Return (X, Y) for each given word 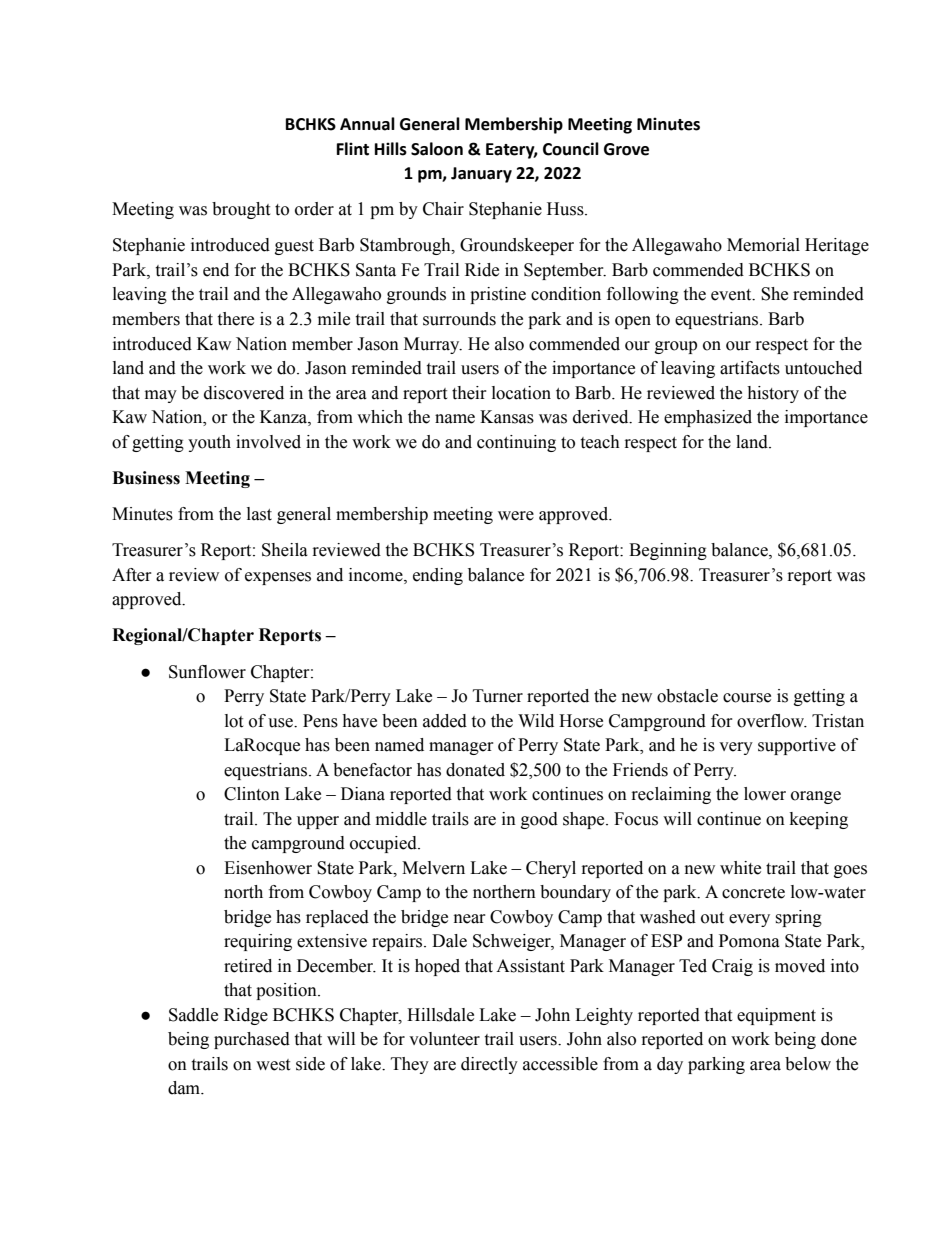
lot (234, 721)
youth (209, 443)
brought (241, 210)
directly (489, 1065)
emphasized (708, 418)
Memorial (763, 245)
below (808, 1064)
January (481, 175)
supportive (797, 746)
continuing (516, 443)
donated (475, 770)
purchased (252, 1040)
